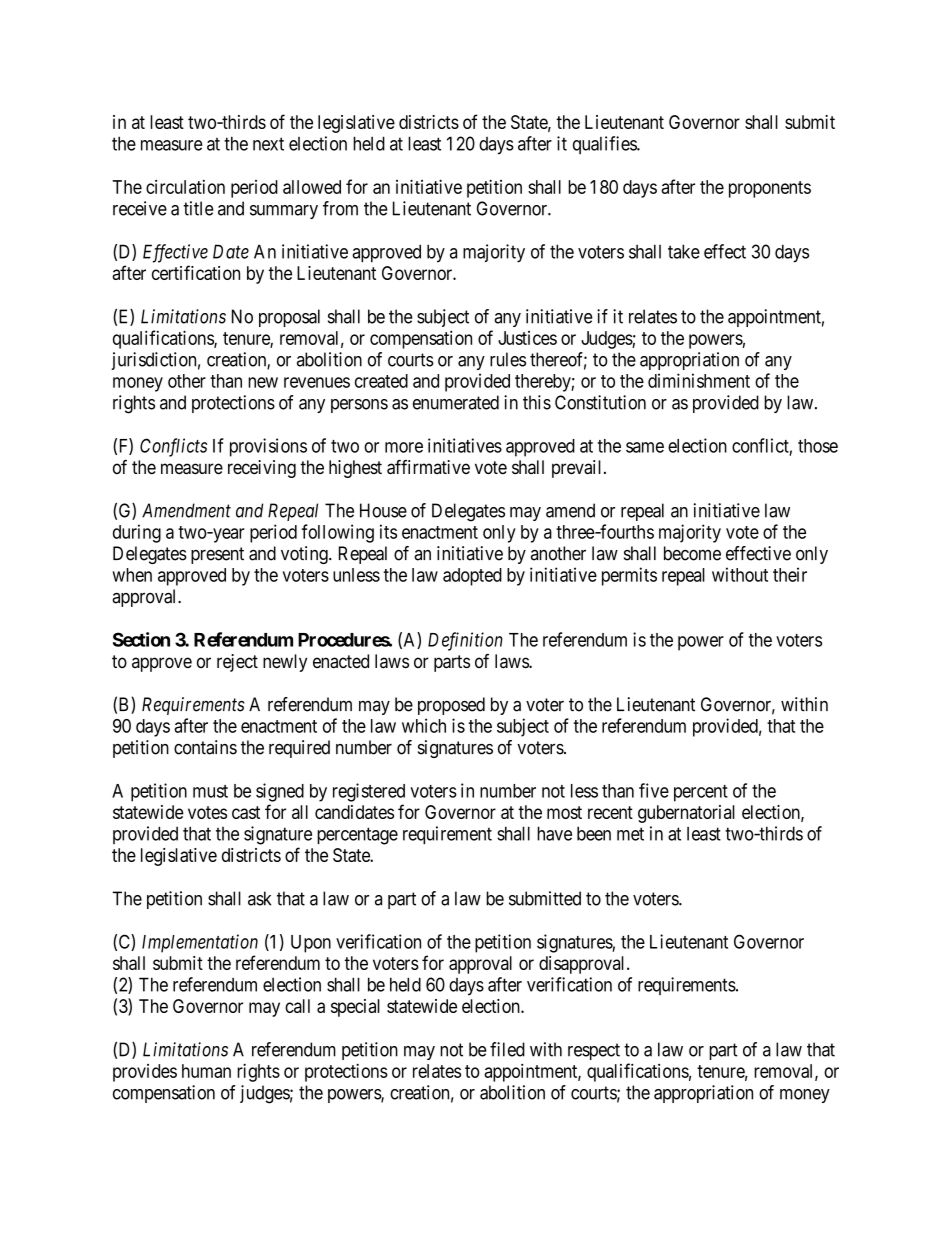 Image resolution: width=952 pixels, height=1233 pixels. What do you see at coordinates (790, 574) in the image?
I see `their` at bounding box center [790, 574].
